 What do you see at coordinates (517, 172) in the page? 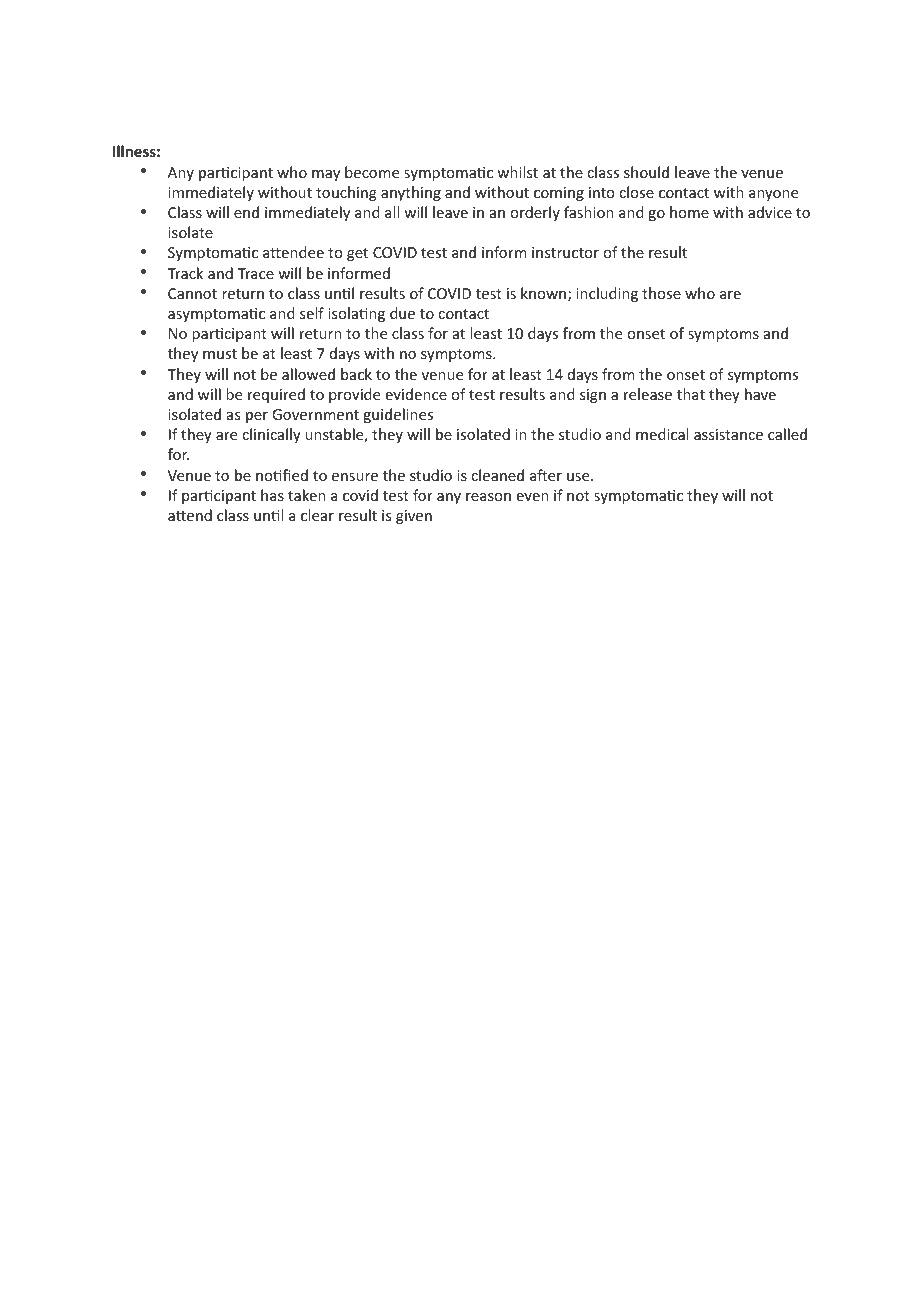
I see `whilst` at bounding box center [517, 172].
